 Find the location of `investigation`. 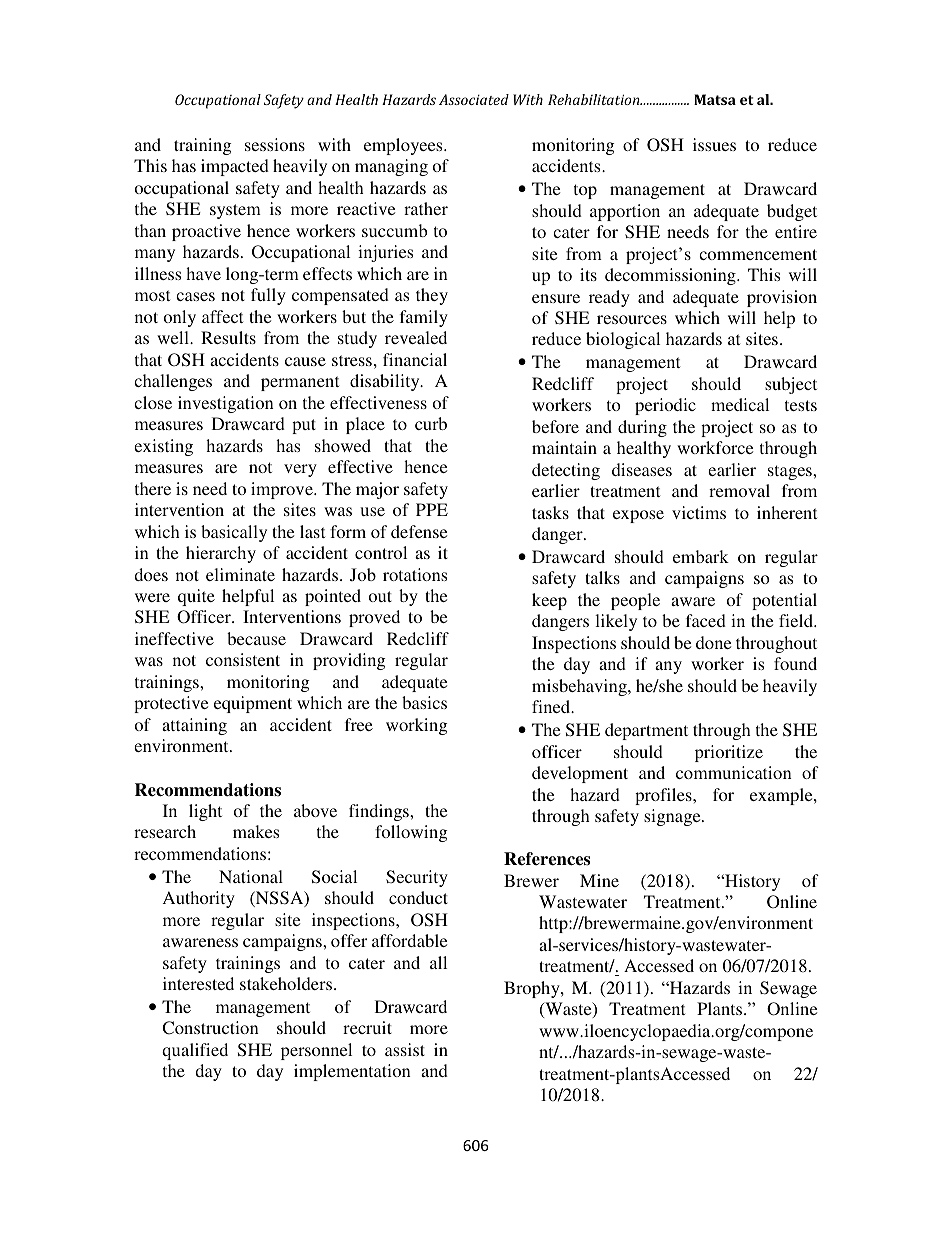

investigation is located at coordinates (226, 404).
